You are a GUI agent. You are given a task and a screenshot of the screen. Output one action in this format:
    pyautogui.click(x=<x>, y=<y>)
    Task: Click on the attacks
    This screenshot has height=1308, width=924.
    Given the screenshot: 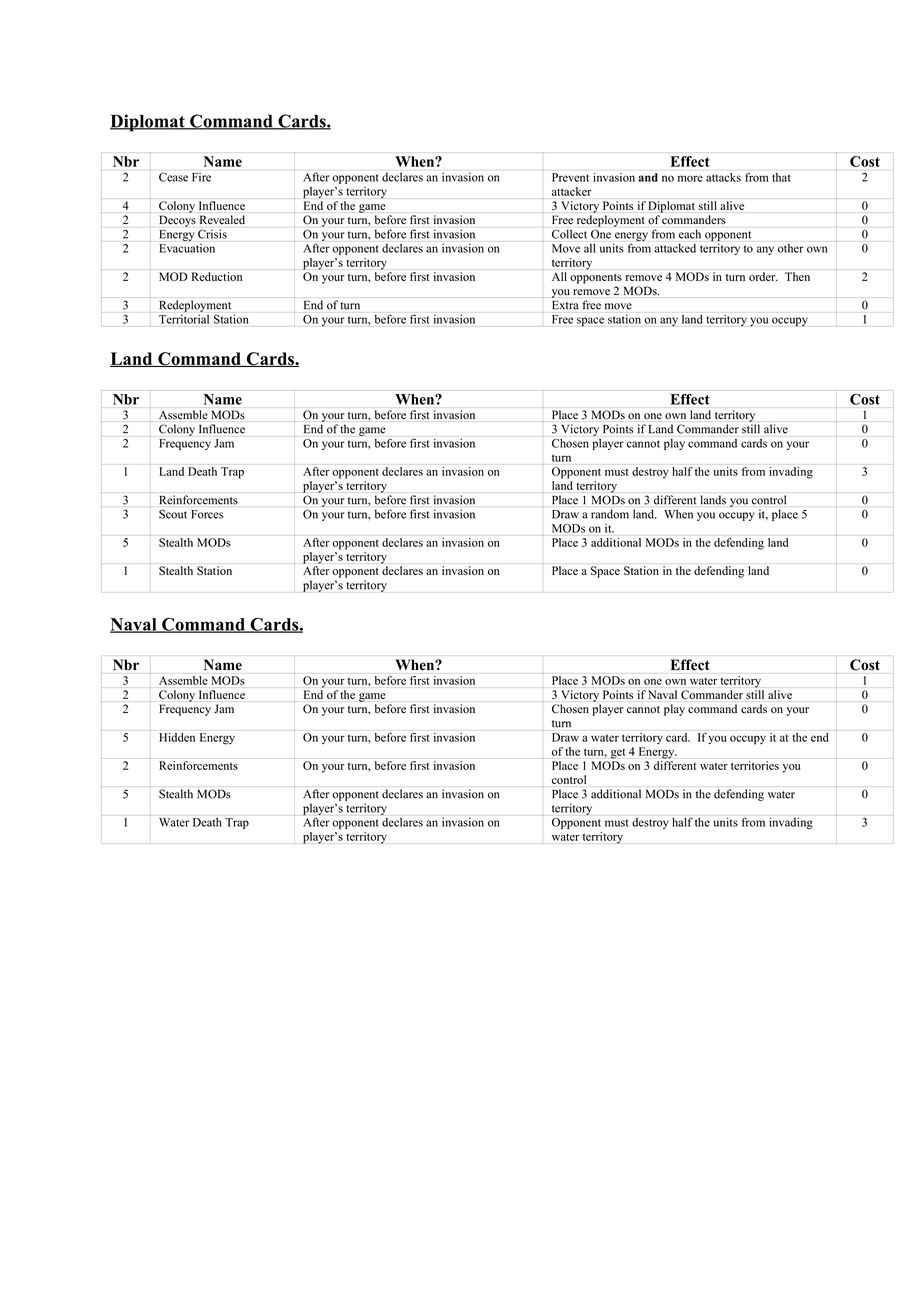 What is the action you would take?
    pyautogui.click(x=723, y=177)
